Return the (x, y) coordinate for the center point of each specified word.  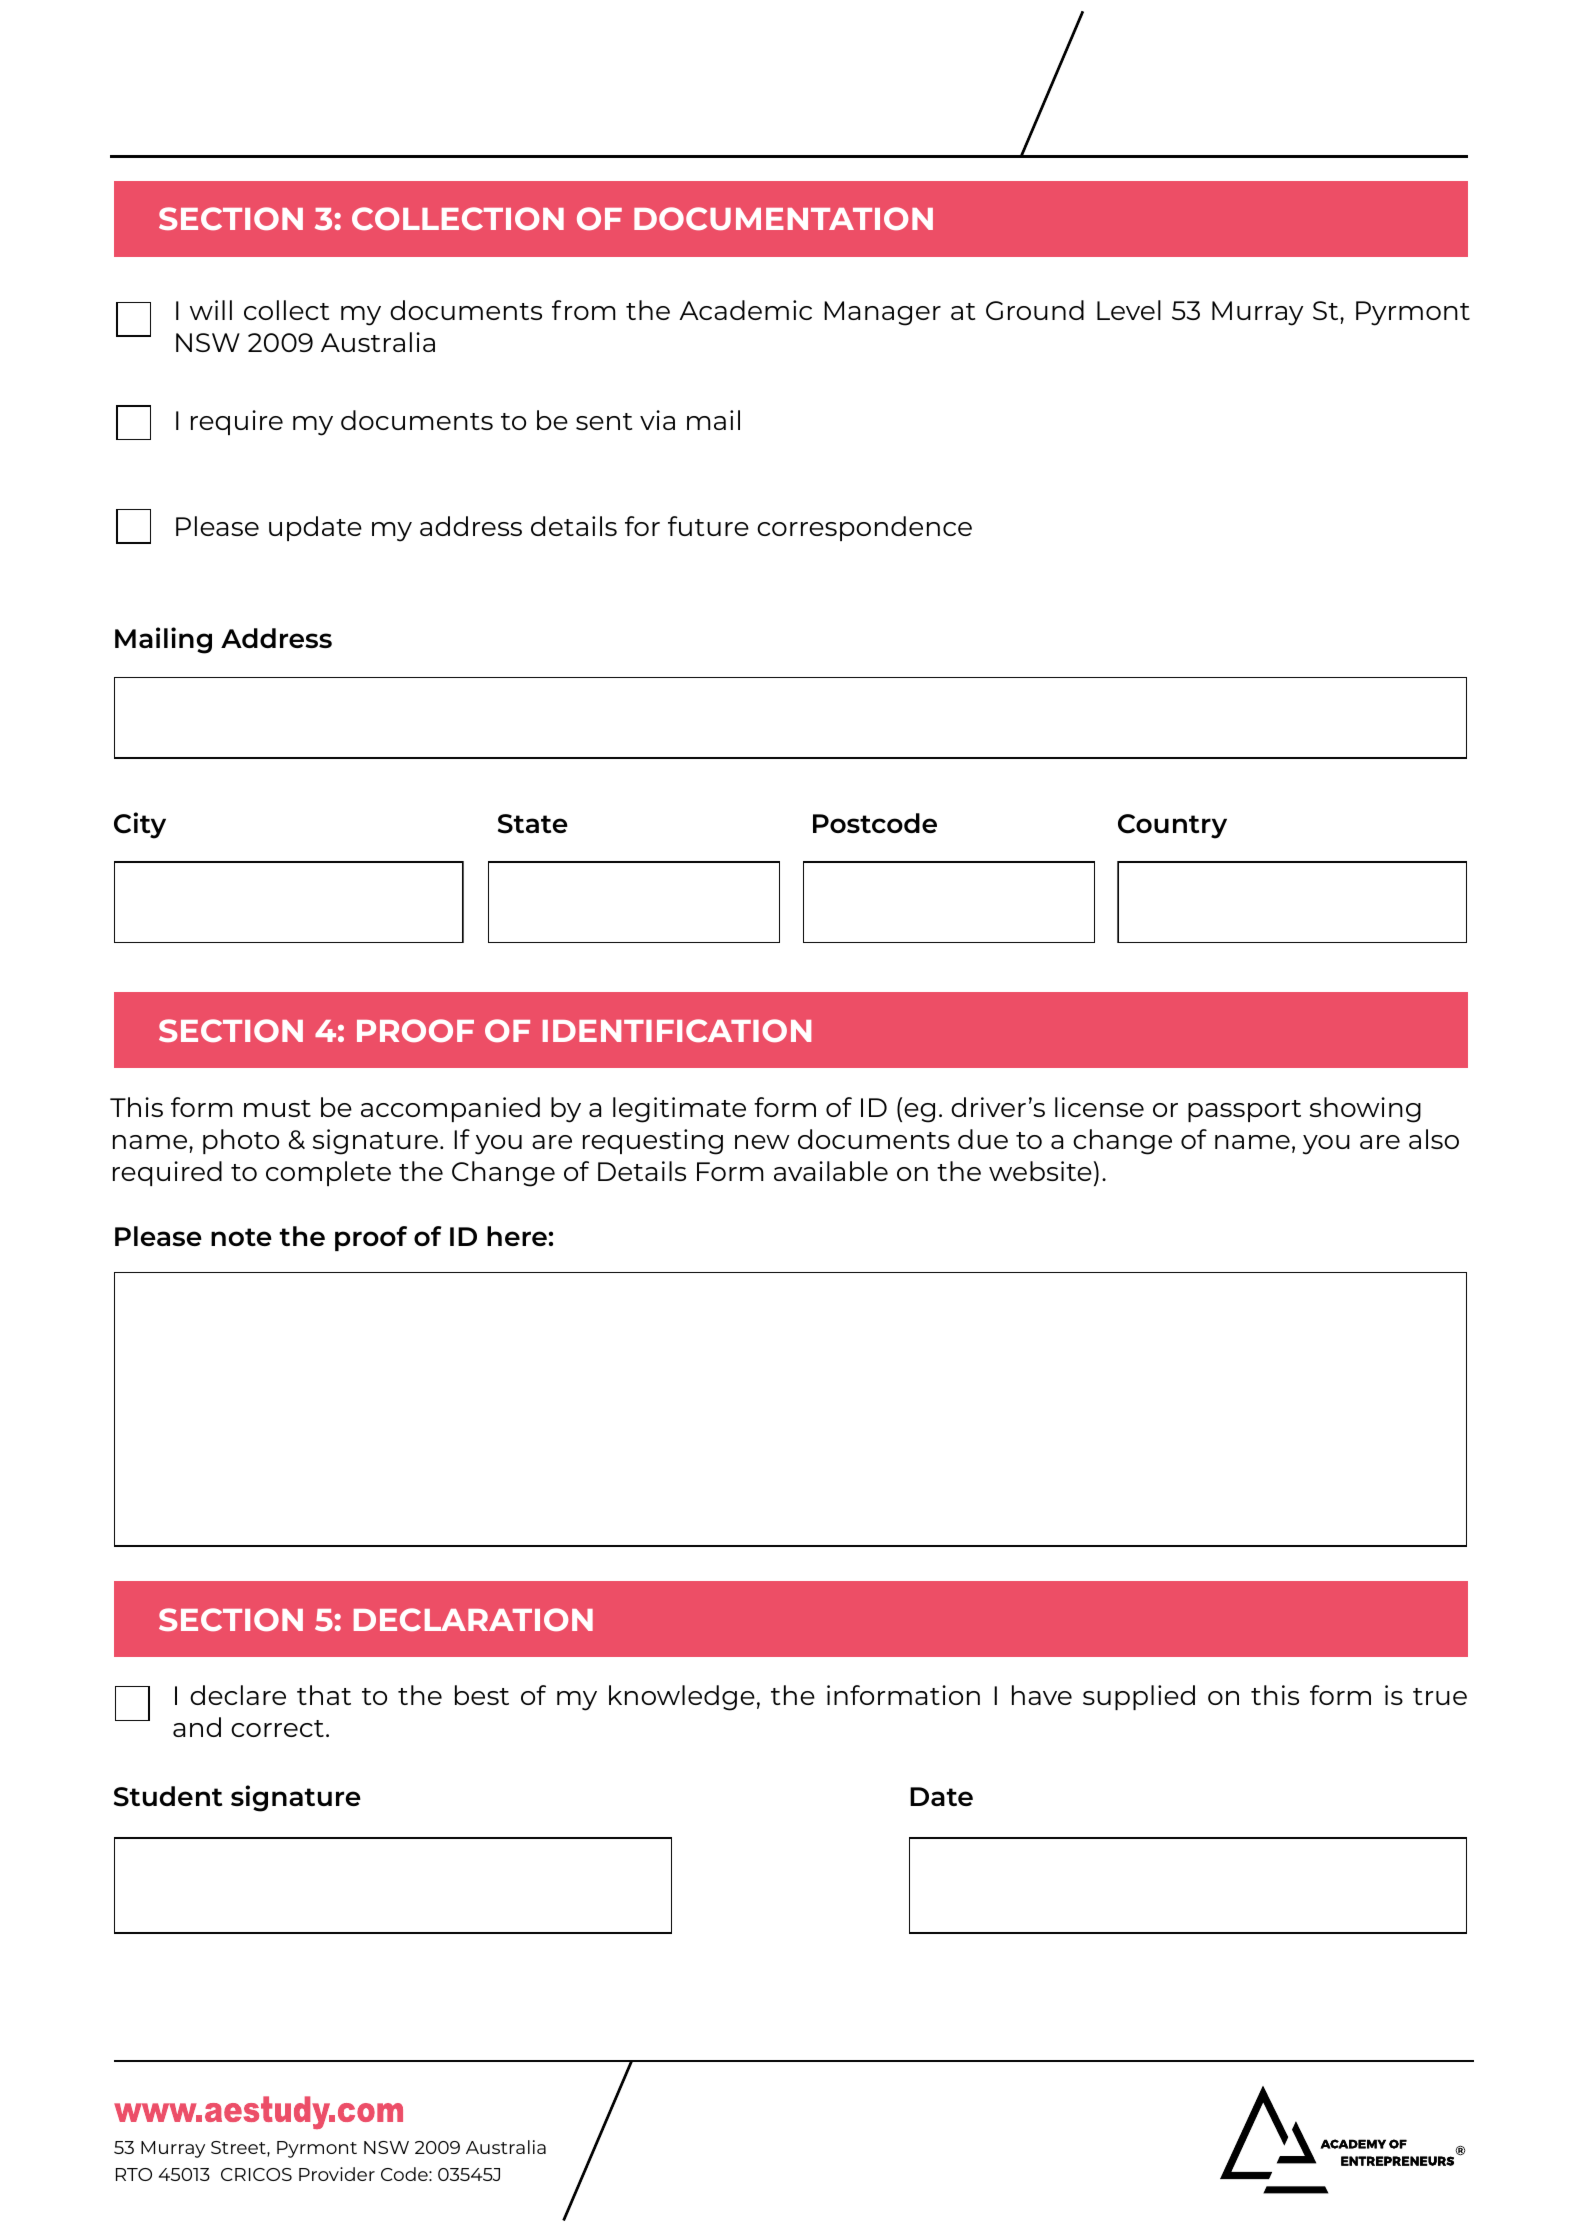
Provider (337, 2174)
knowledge (682, 1698)
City (140, 825)
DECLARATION (473, 1619)
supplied (1139, 1697)
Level (1129, 310)
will (211, 310)
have (1042, 1695)
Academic (745, 310)
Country (1172, 826)
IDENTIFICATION (677, 1030)
